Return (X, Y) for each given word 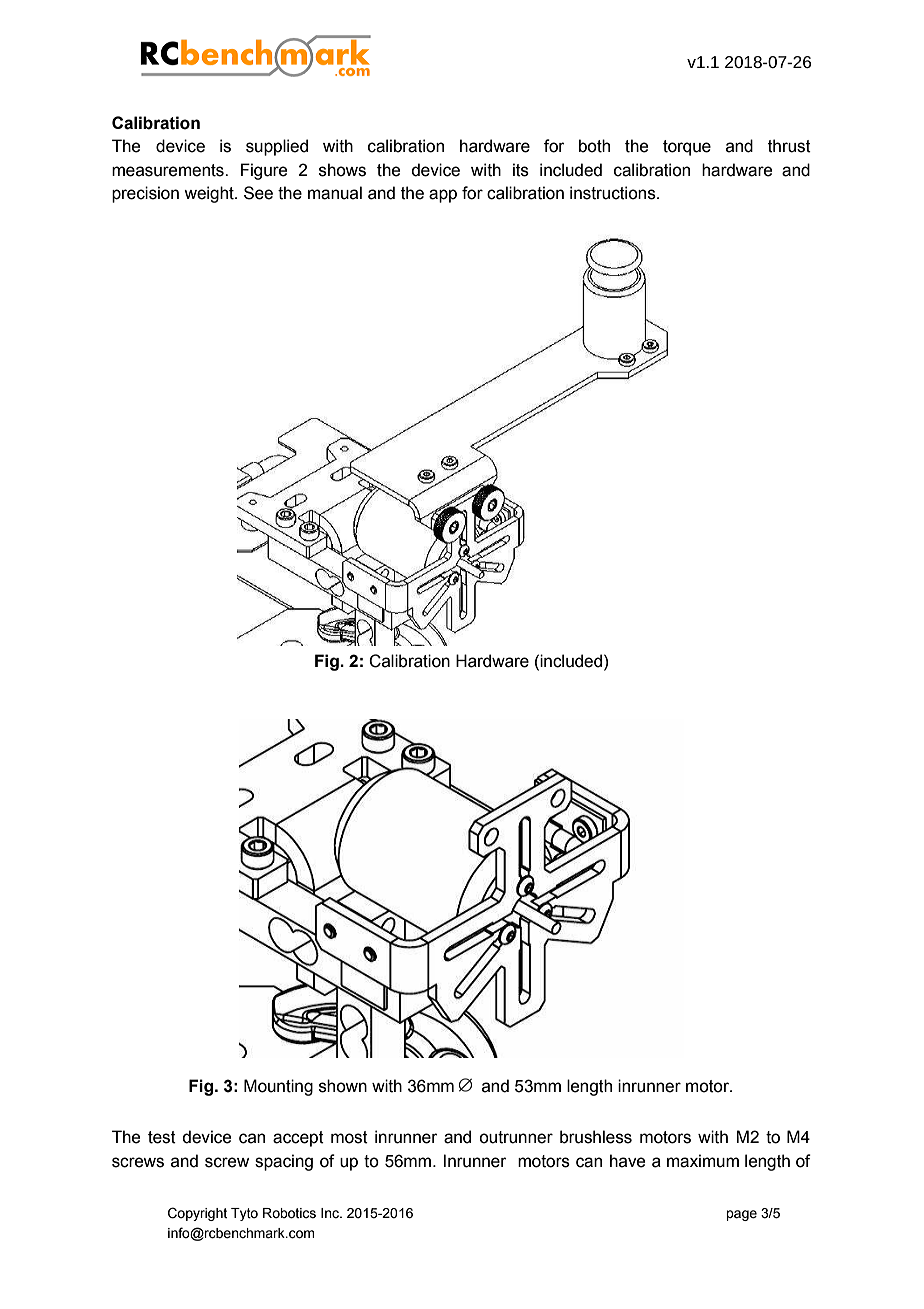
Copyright (197, 1214)
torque (687, 148)
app (443, 196)
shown (343, 1086)
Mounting (278, 1087)
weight (210, 194)
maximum (703, 1161)
